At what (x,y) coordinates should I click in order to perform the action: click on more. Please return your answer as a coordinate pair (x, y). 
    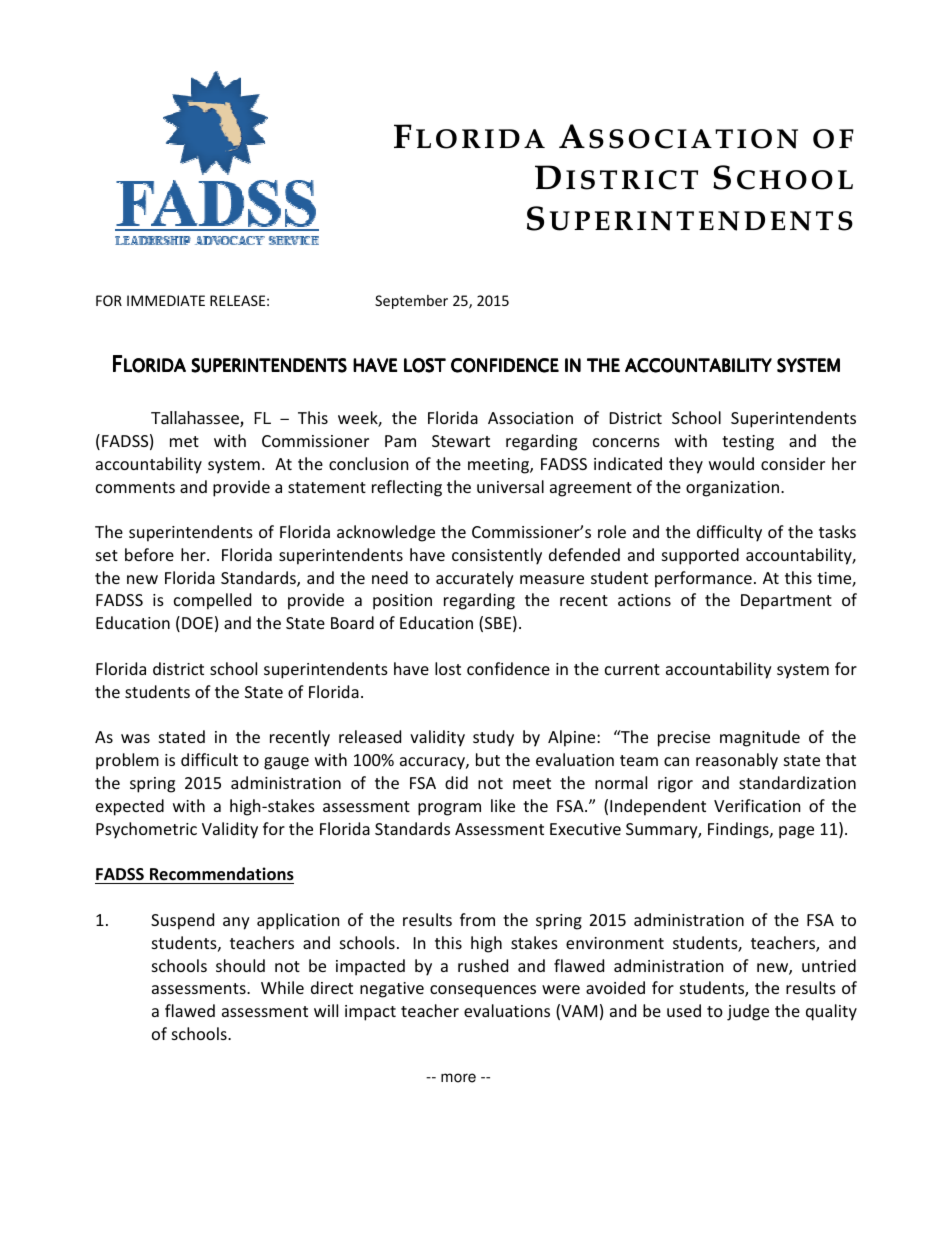
    Looking at the image, I should click on (458, 1078).
